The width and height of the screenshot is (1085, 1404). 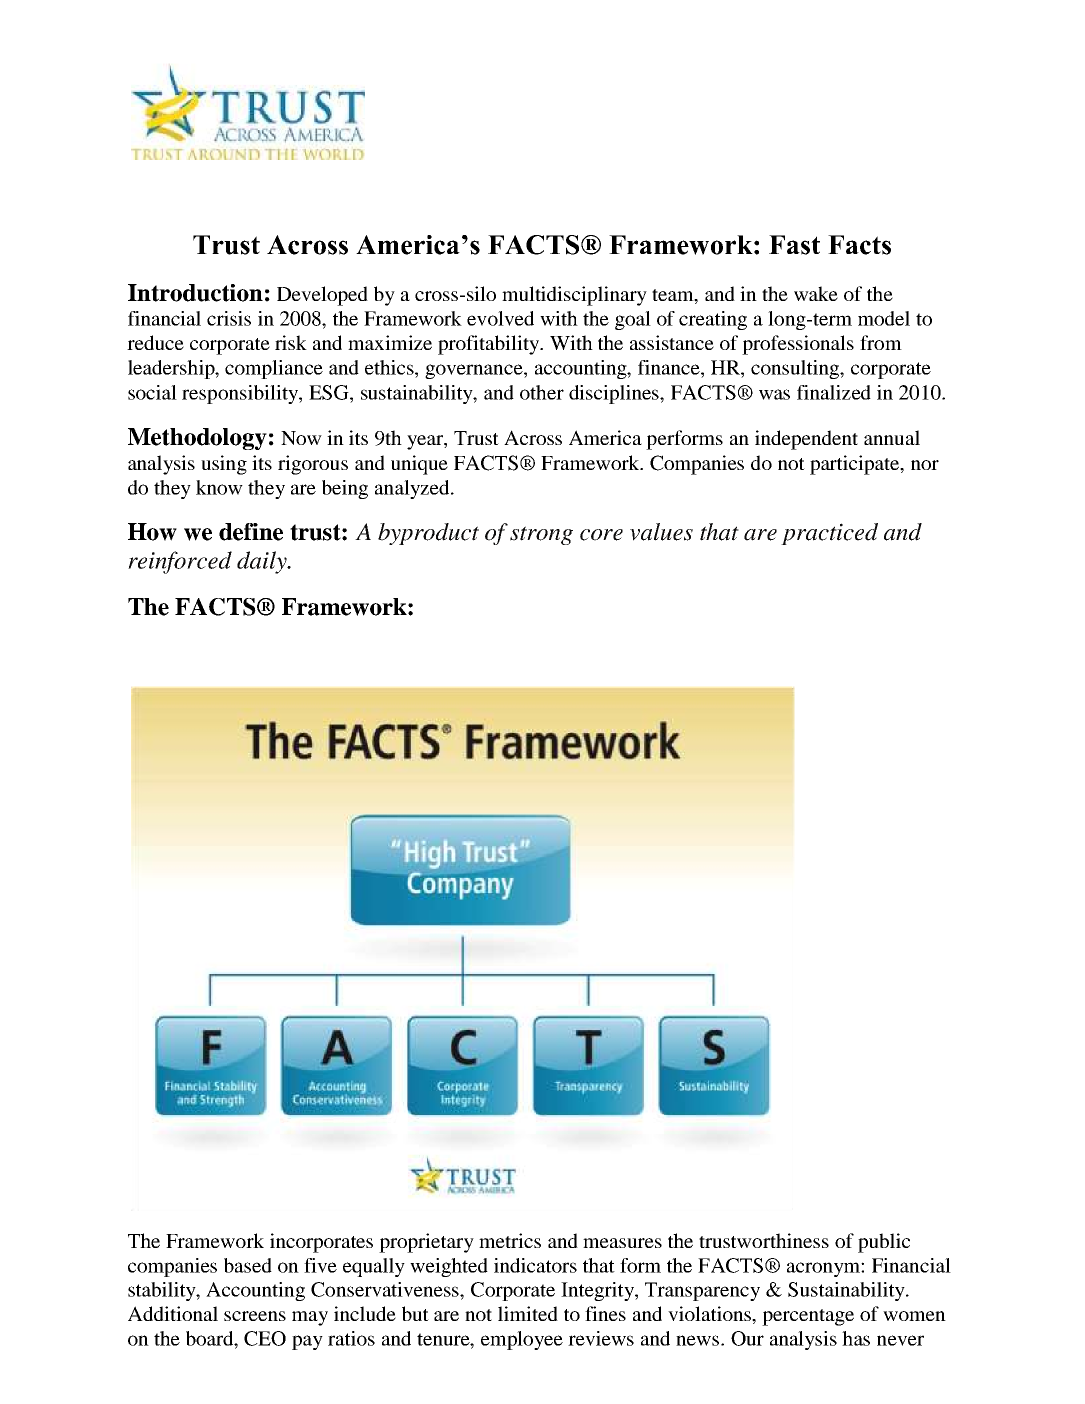 I want to click on core, so click(x=601, y=535).
